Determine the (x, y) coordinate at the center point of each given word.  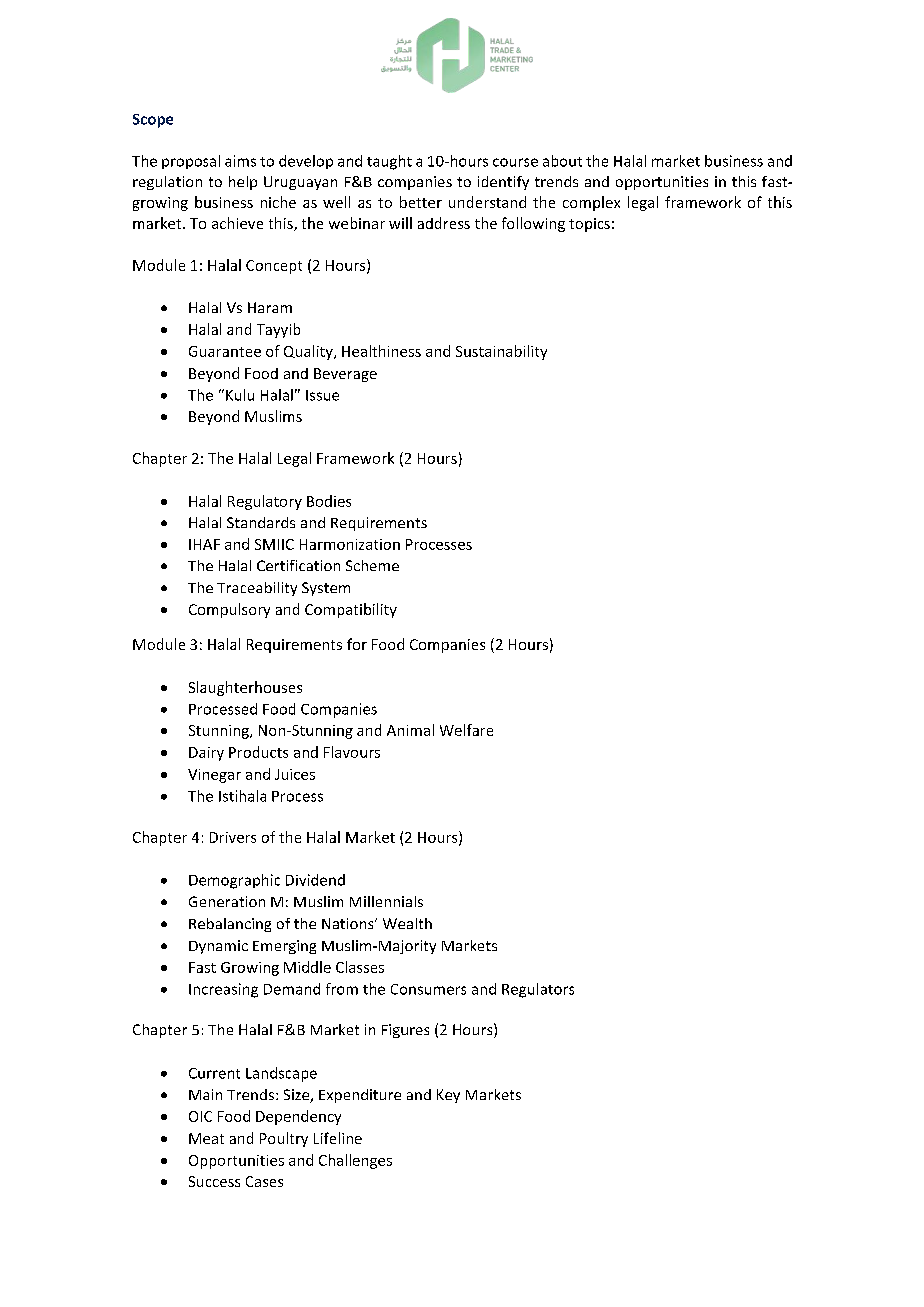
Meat (206, 1138)
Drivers (233, 837)
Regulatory (265, 502)
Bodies (329, 501)
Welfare (466, 730)
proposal (191, 162)
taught (389, 162)
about (562, 161)
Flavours (352, 752)
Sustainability (501, 352)
